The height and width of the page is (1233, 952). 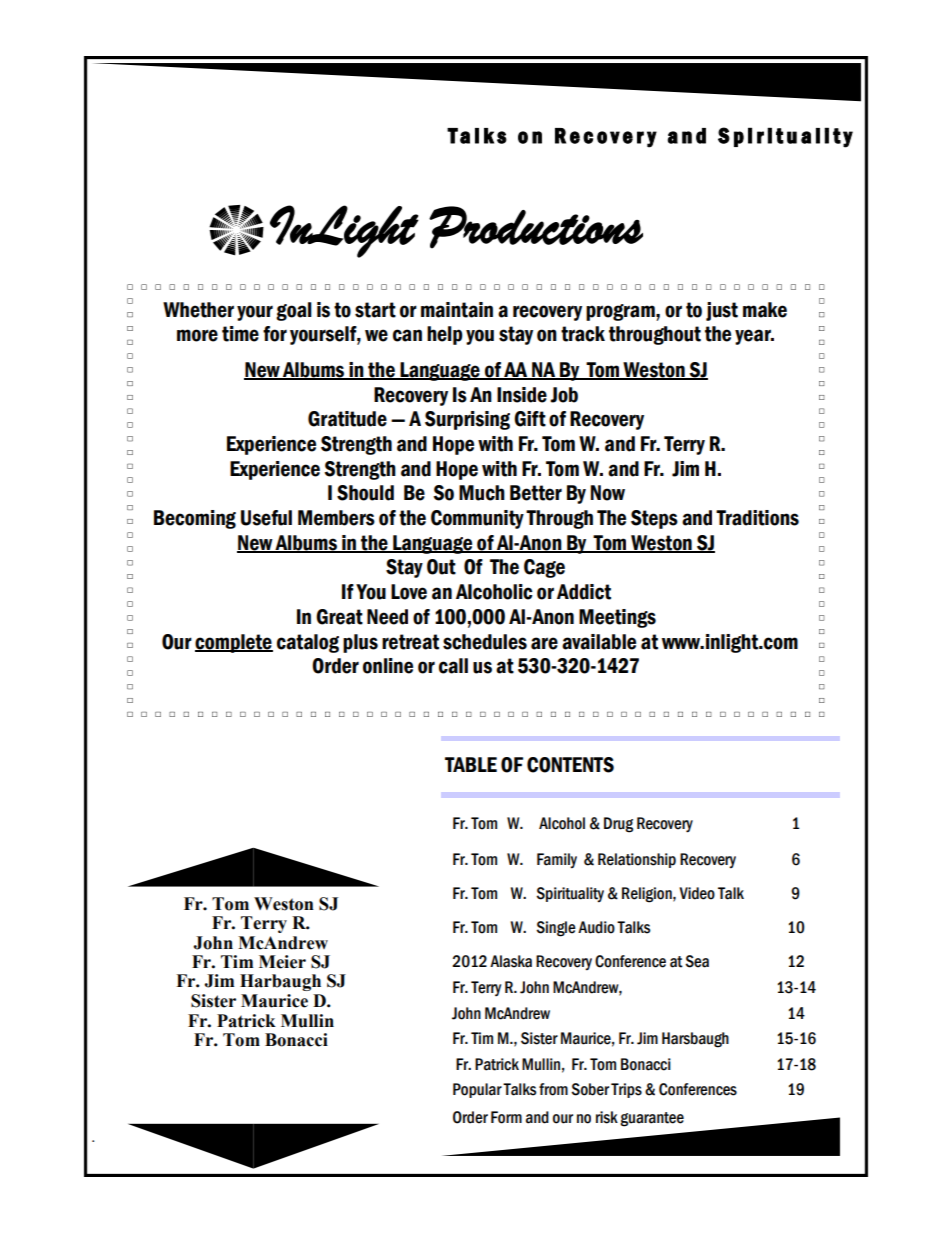 I want to click on Community, so click(x=477, y=519).
